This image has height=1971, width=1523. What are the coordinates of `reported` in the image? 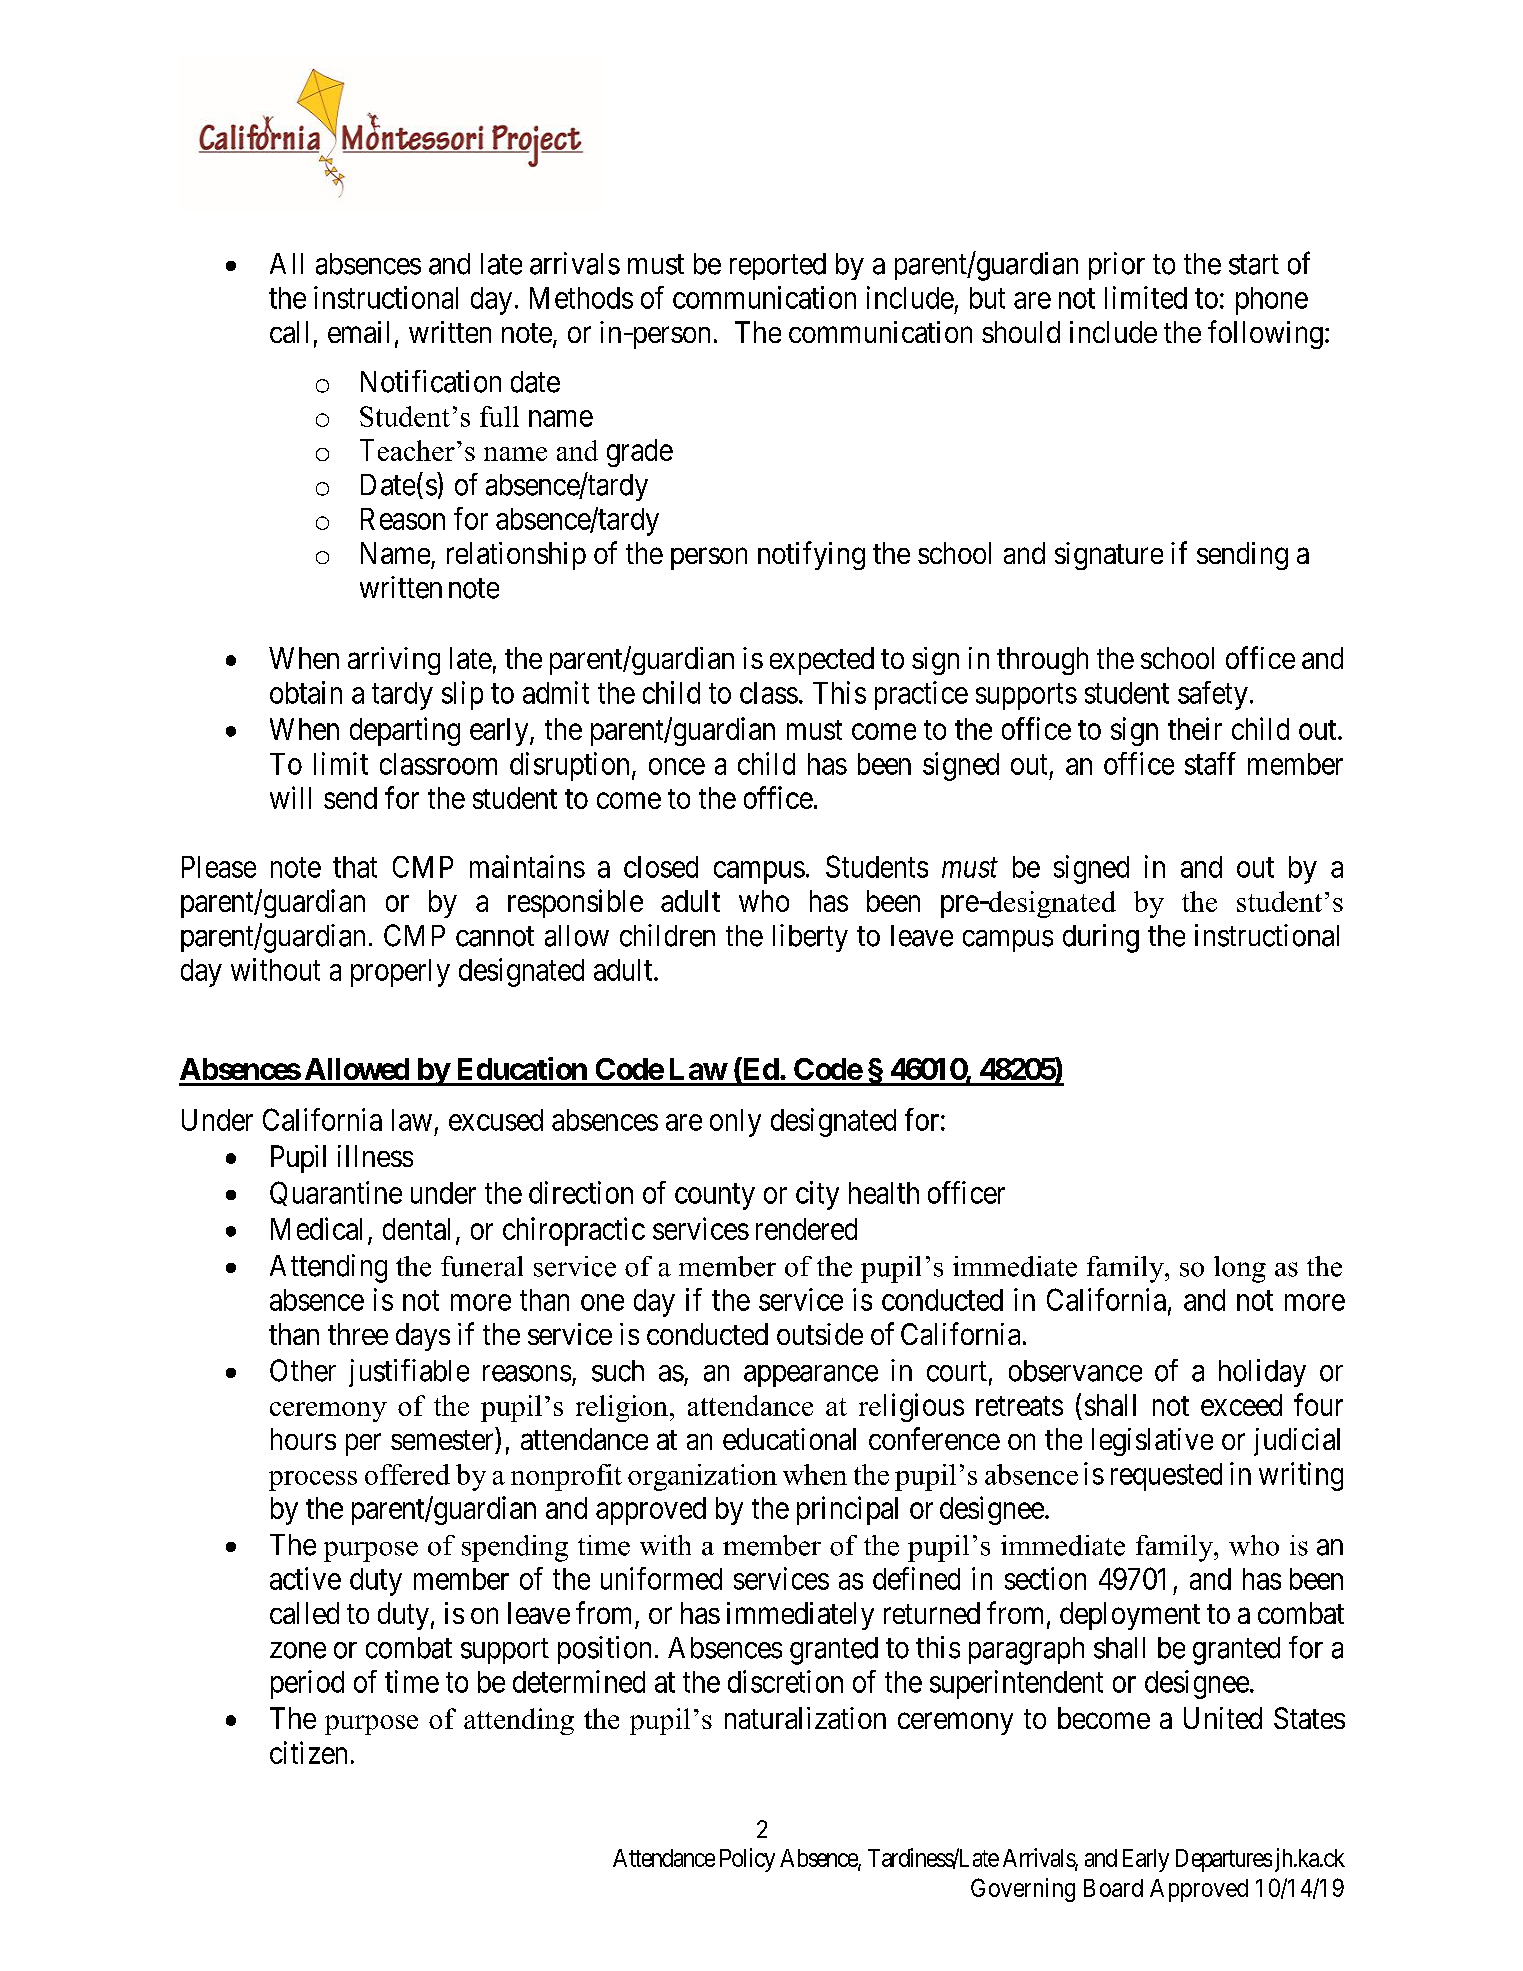 It's located at (778, 266).
